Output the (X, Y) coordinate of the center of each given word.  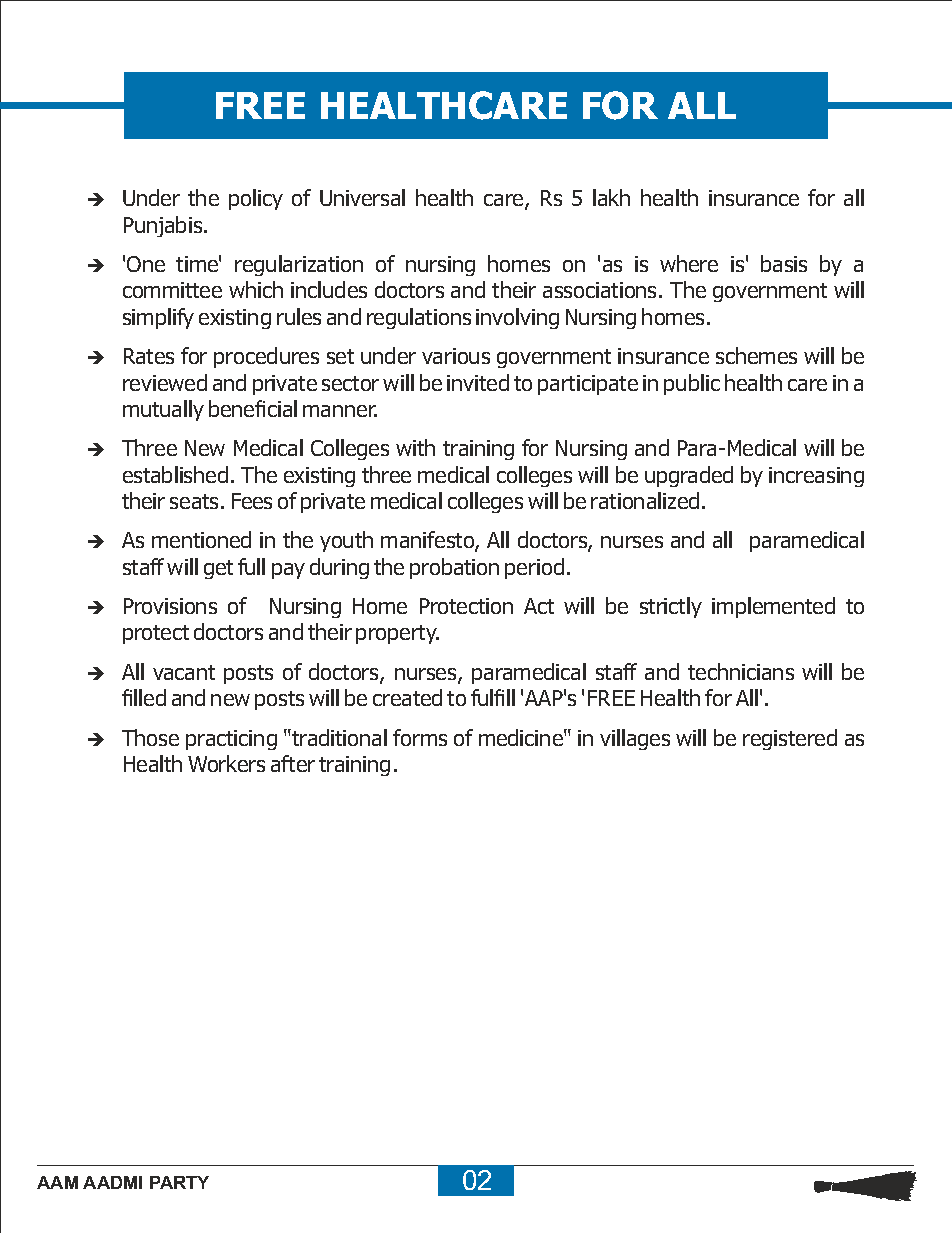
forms (420, 737)
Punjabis (164, 226)
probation (454, 568)
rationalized (645, 500)
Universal (362, 197)
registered (790, 739)
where (689, 263)
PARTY (179, 1182)
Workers (226, 763)
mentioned (201, 539)
